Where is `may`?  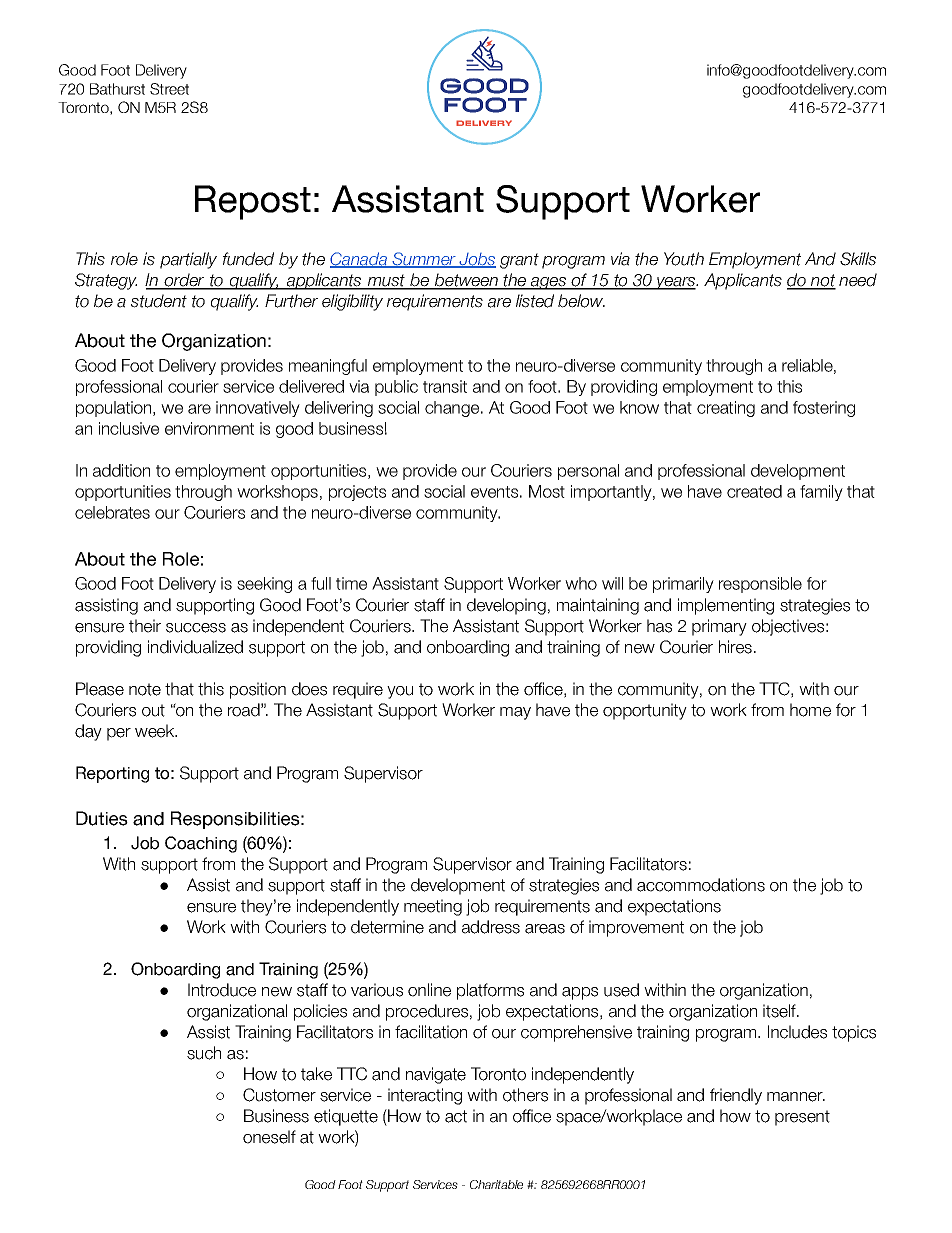
may is located at coordinates (515, 713).
